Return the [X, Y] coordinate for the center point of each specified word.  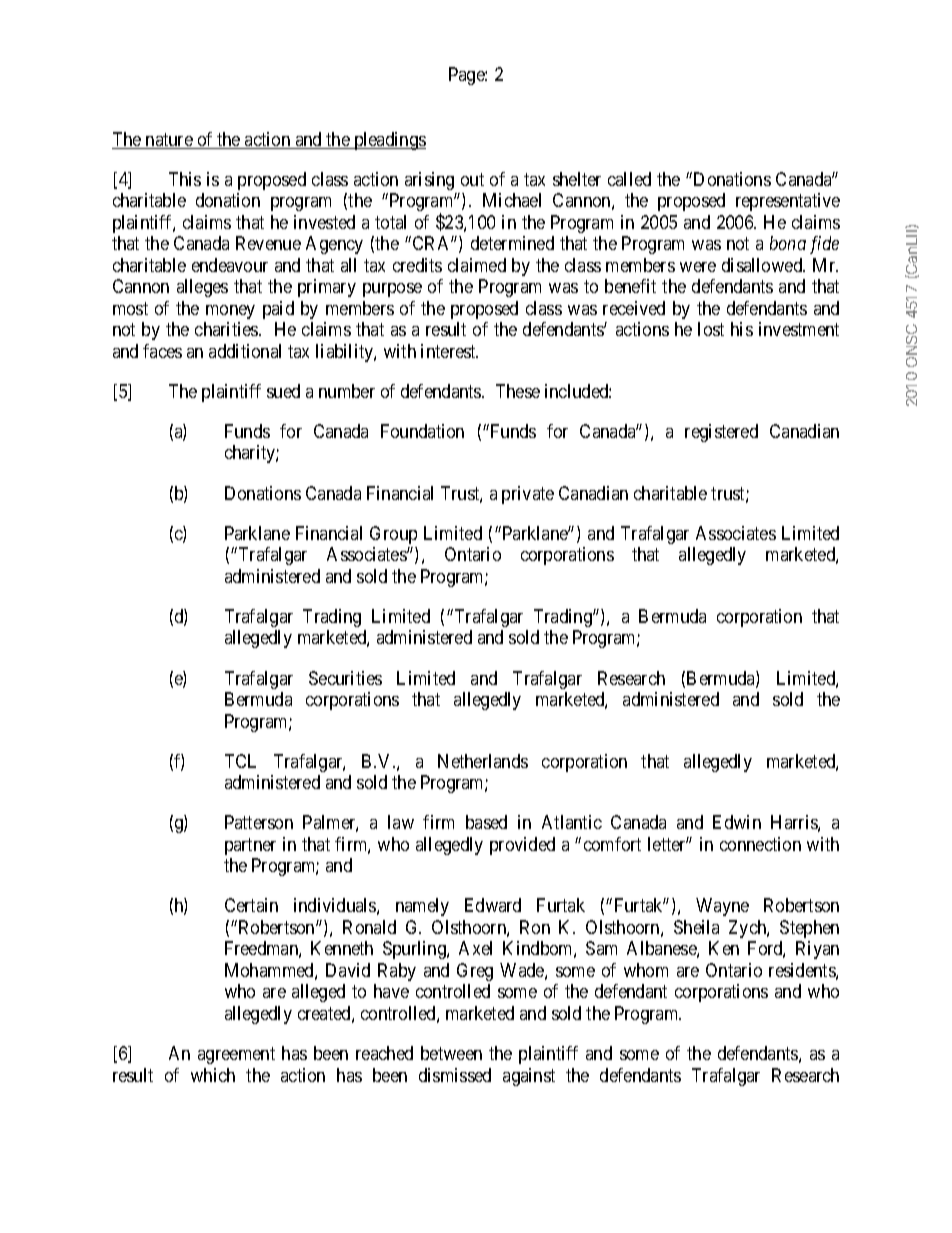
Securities [345, 678]
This [185, 179]
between [451, 1053]
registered [721, 433]
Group [393, 535]
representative [788, 202]
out [472, 179]
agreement [236, 1055]
